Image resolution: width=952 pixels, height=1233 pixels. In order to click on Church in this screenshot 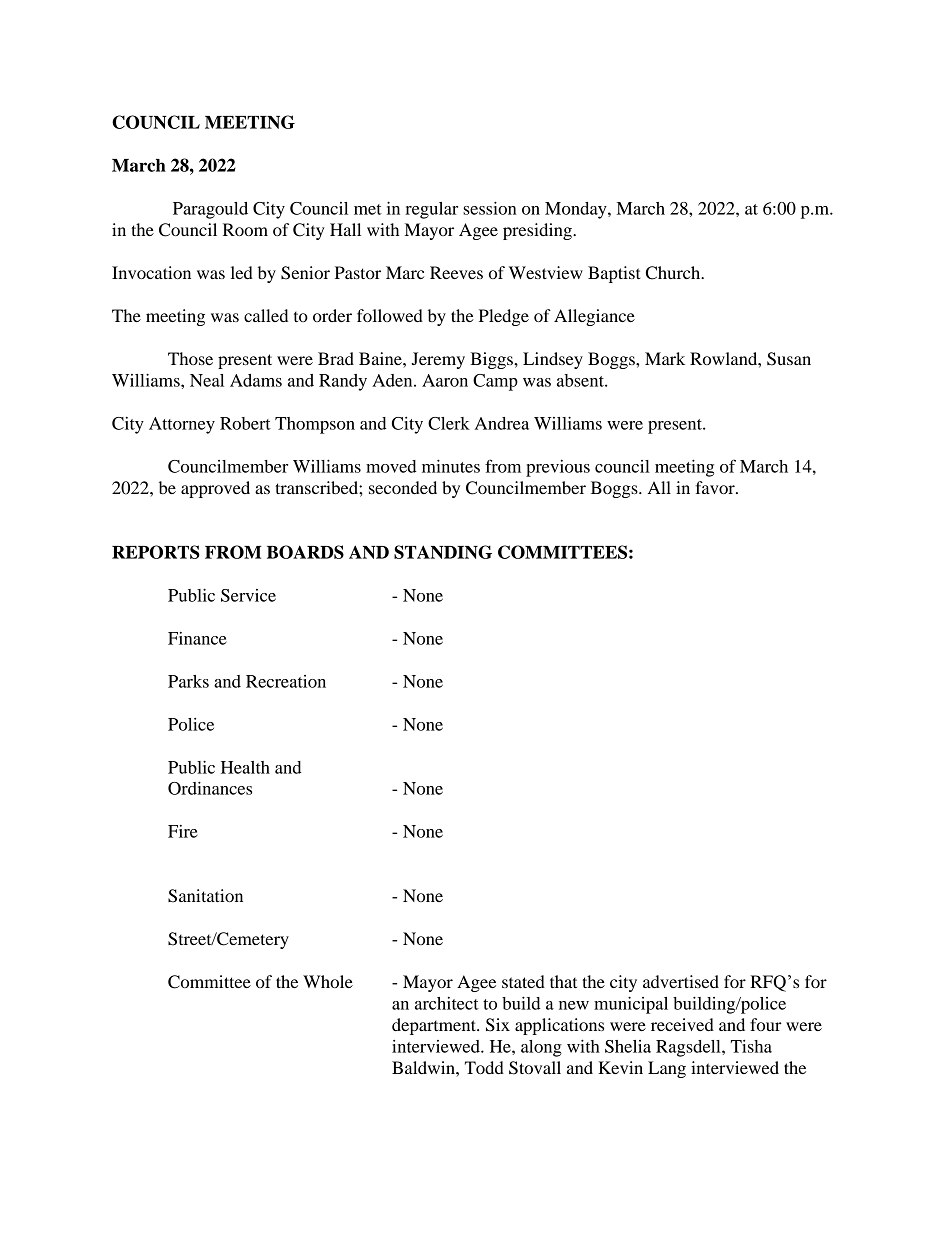, I will do `click(674, 273)`.
